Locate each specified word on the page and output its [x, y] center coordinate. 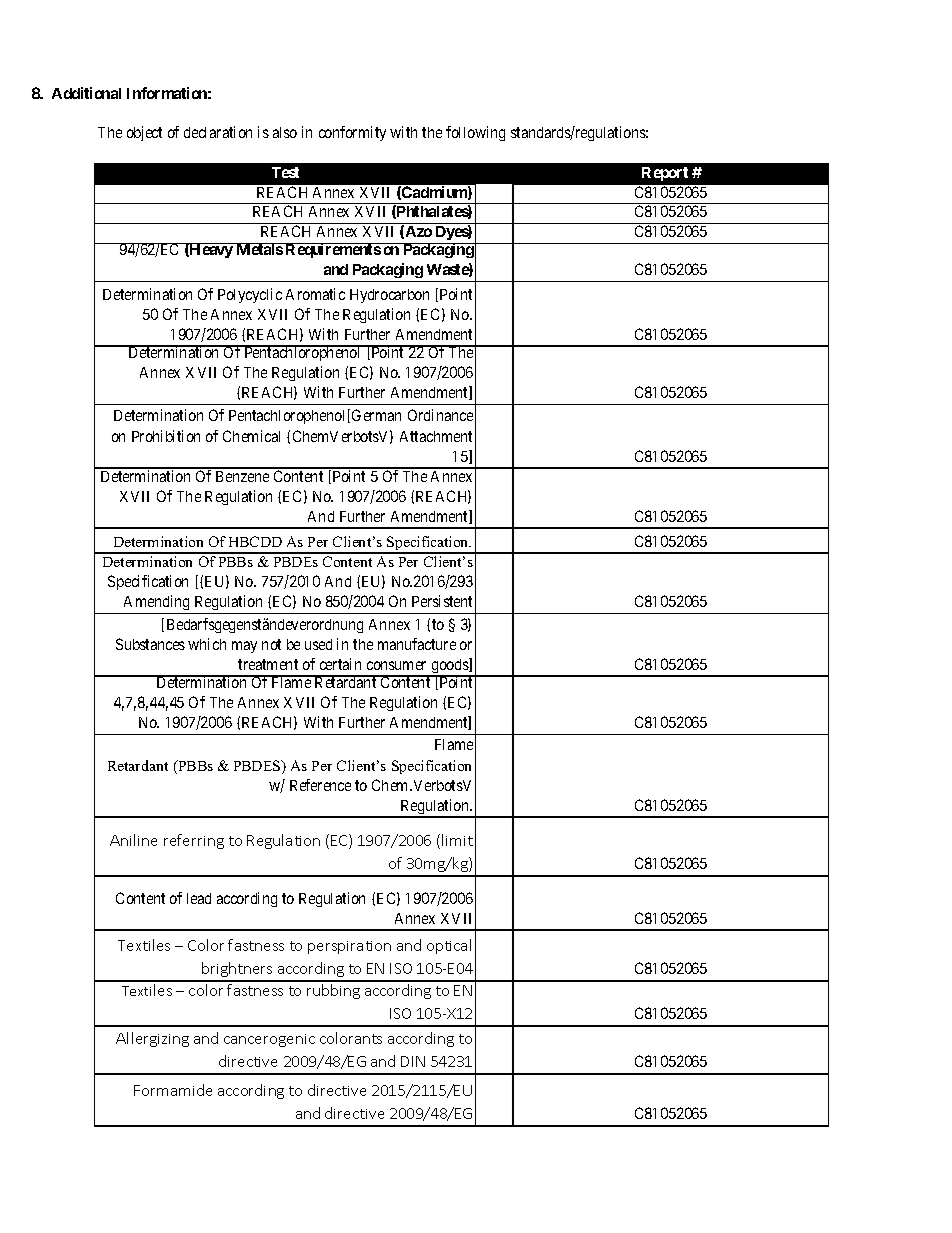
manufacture [417, 644]
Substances [150, 644]
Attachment [436, 436]
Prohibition [166, 436]
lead [199, 898]
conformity [352, 133]
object [144, 133]
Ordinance [440, 415]
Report [665, 174]
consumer [396, 665]
